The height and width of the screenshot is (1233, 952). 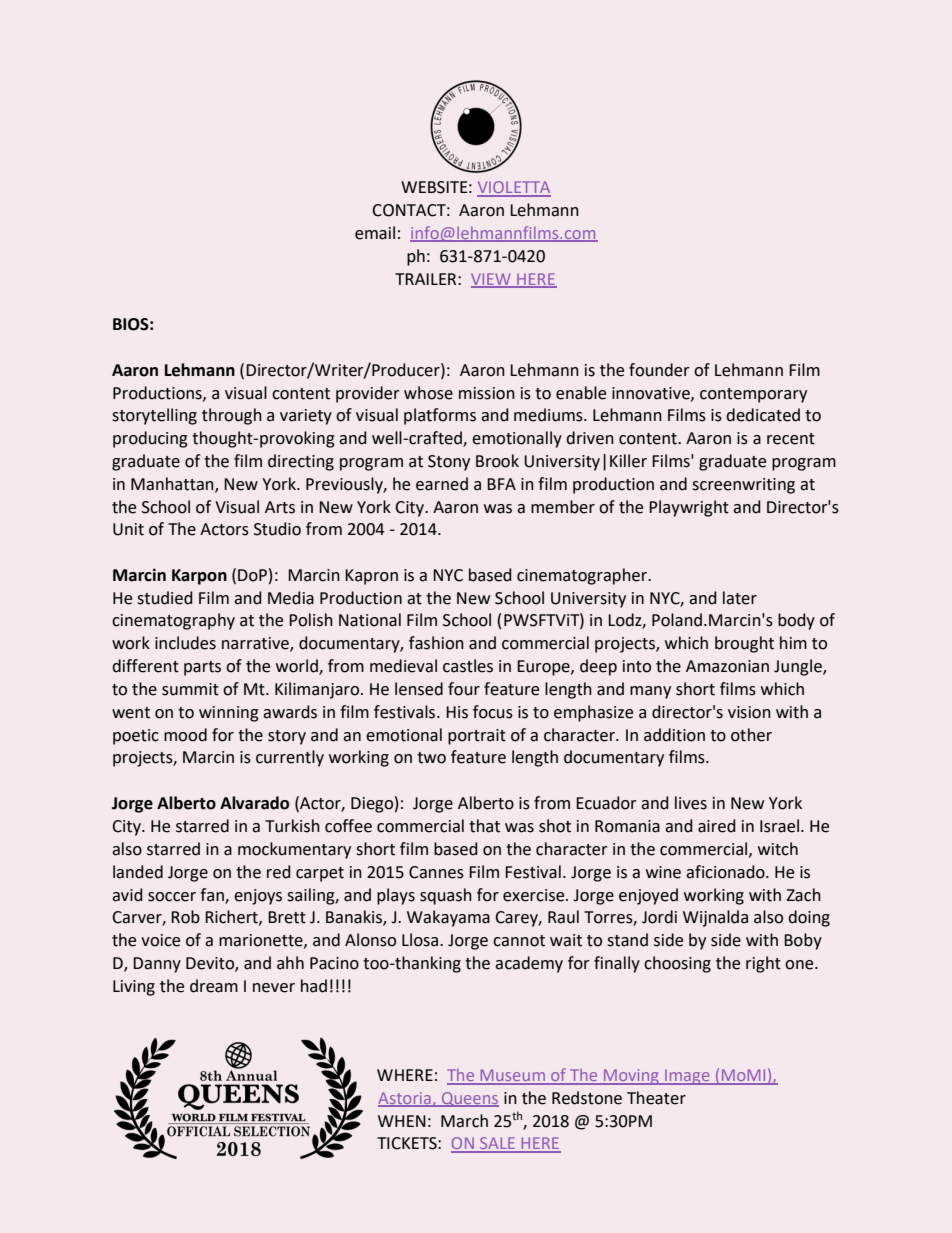 What do you see at coordinates (375, 233) in the screenshot?
I see `email` at bounding box center [375, 233].
